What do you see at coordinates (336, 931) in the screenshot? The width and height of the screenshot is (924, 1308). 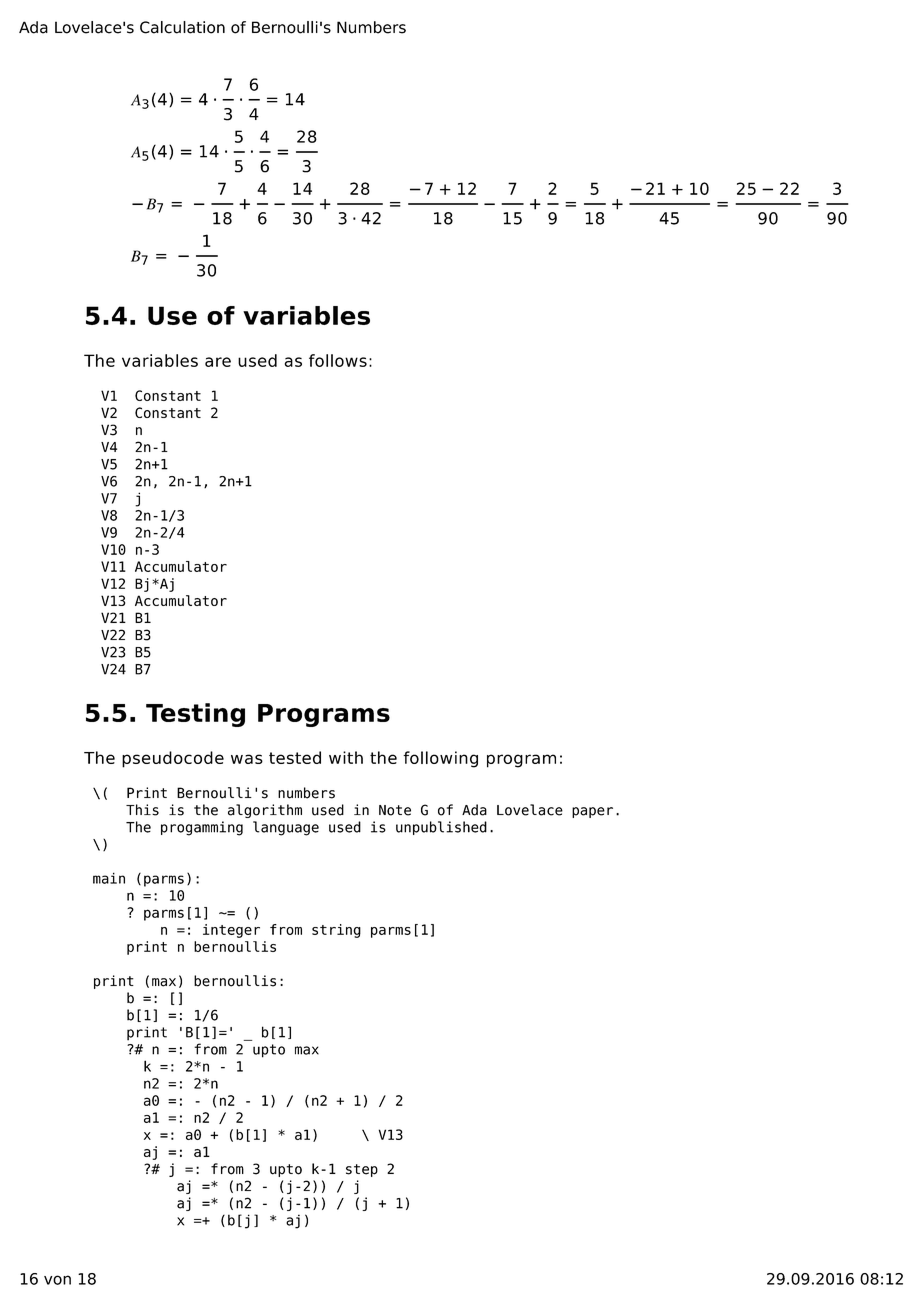 I see `string` at bounding box center [336, 931].
